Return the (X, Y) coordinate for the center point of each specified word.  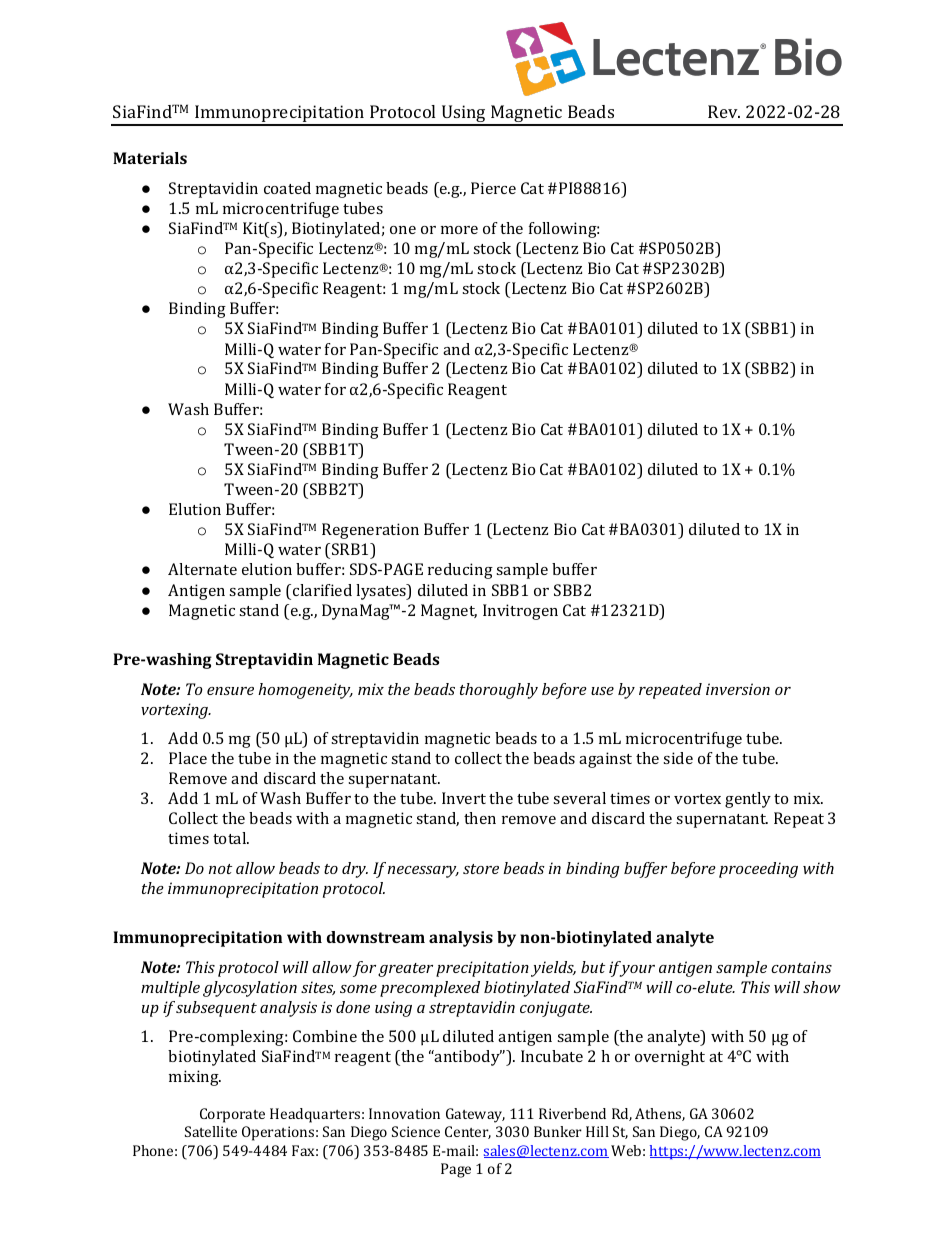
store (481, 869)
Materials (150, 158)
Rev (724, 111)
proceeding (758, 870)
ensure (230, 691)
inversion (738, 689)
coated (287, 188)
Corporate (232, 1115)
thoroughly (499, 691)
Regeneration (370, 531)
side (678, 758)
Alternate (202, 569)
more (459, 230)
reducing (460, 571)
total (231, 838)
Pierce (493, 188)
